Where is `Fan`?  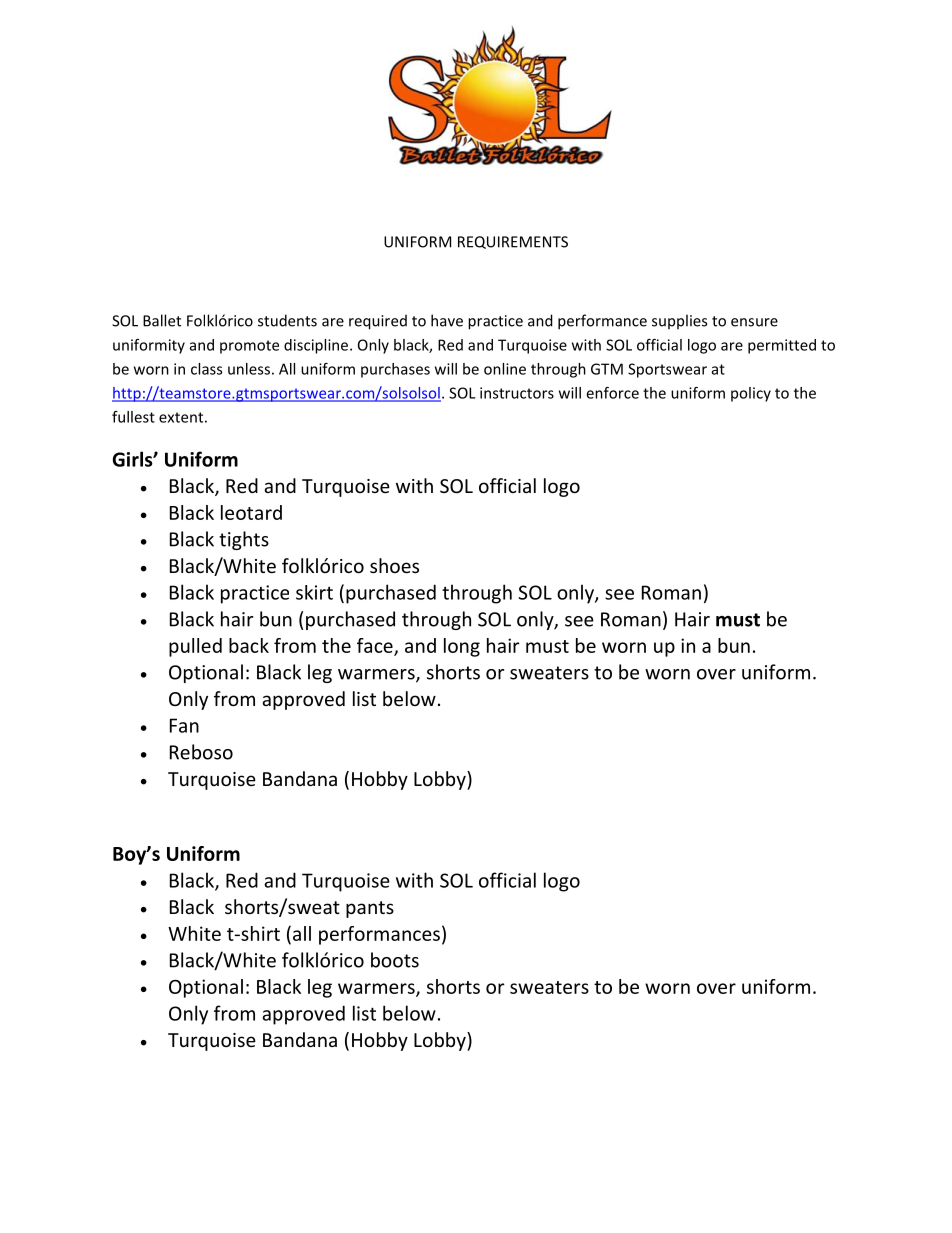
Fan is located at coordinates (184, 725).
